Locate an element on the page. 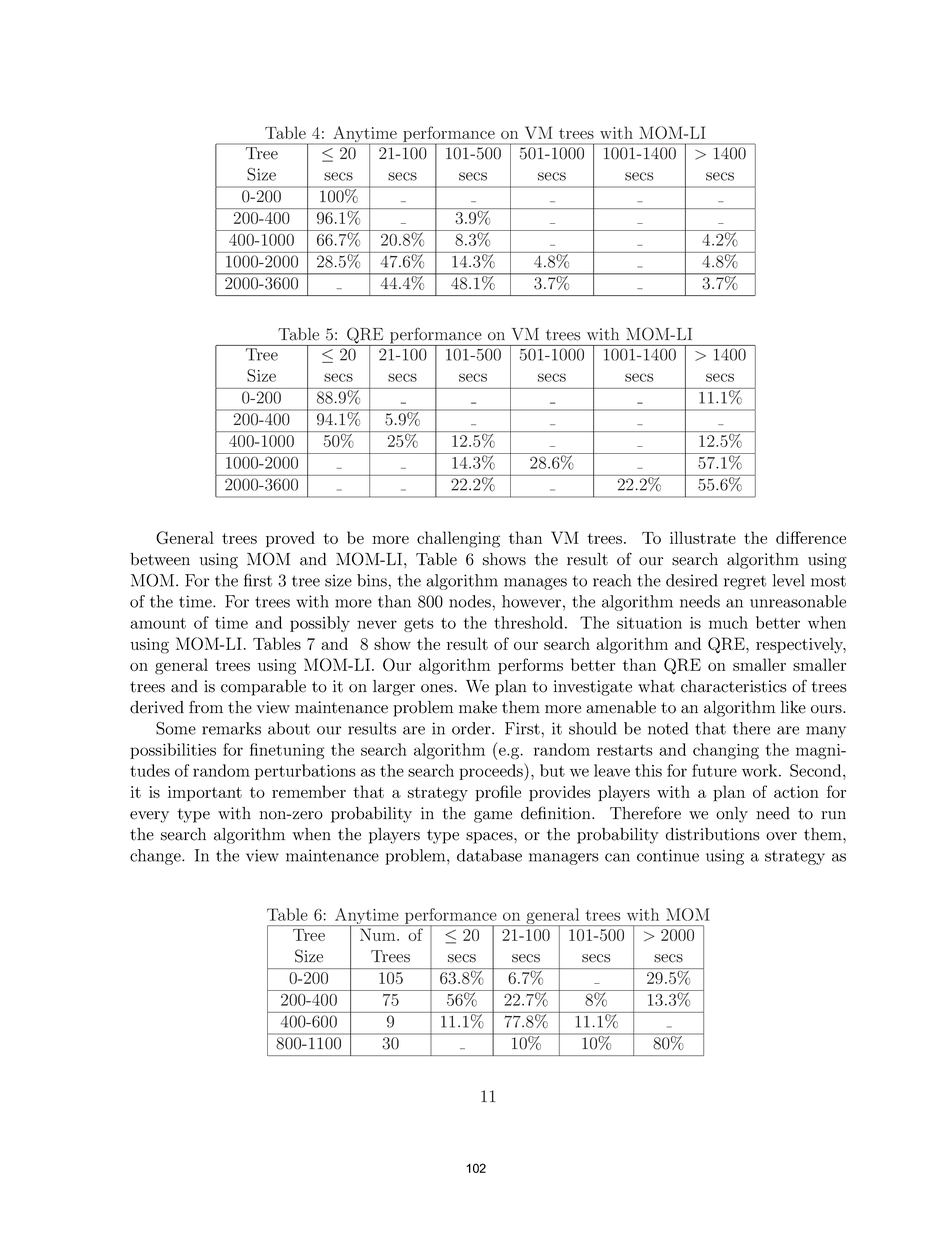 The height and width of the image is (1233, 952). proved is located at coordinates (290, 539).
